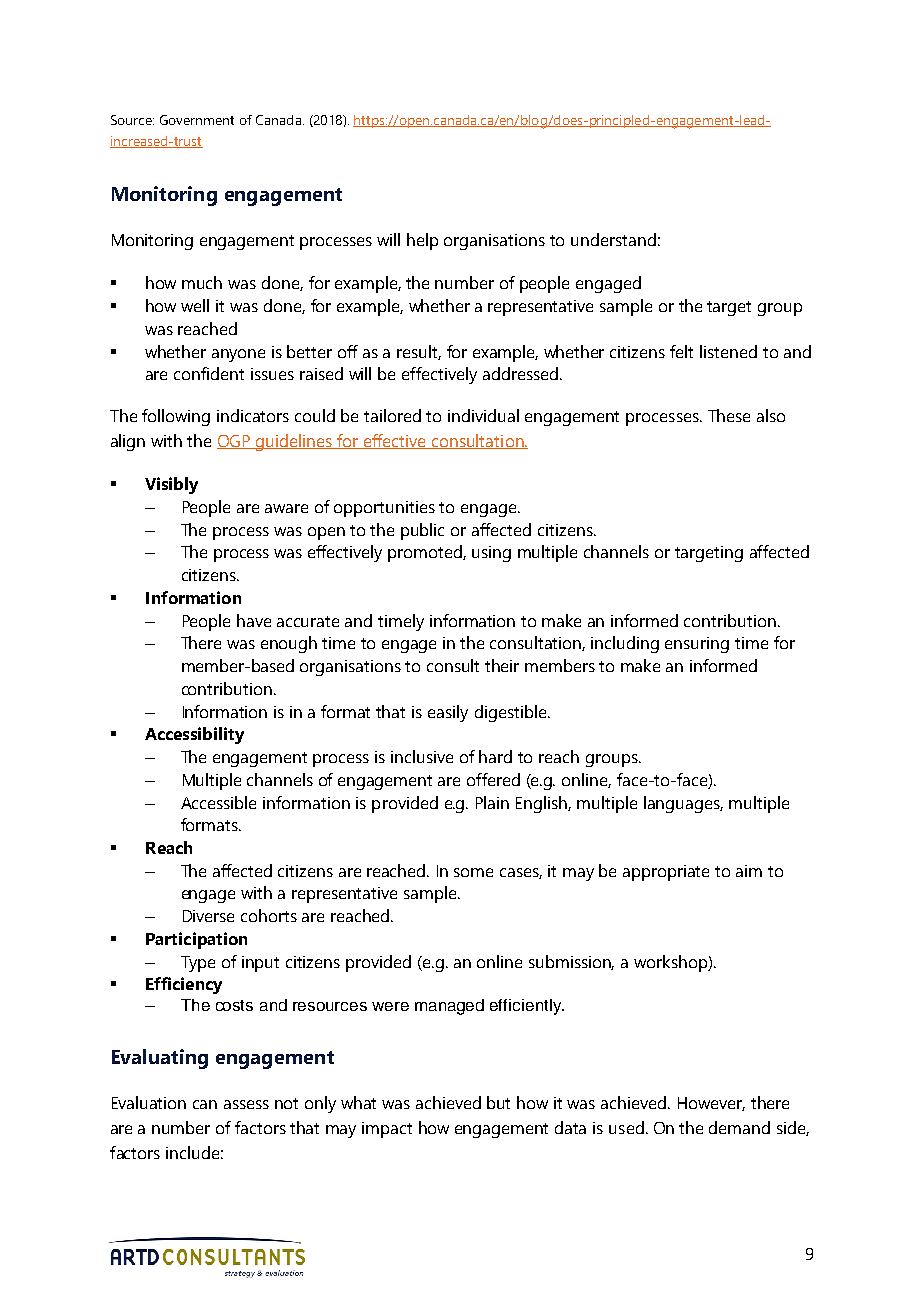 The image size is (924, 1308). I want to click on individual, so click(483, 415).
